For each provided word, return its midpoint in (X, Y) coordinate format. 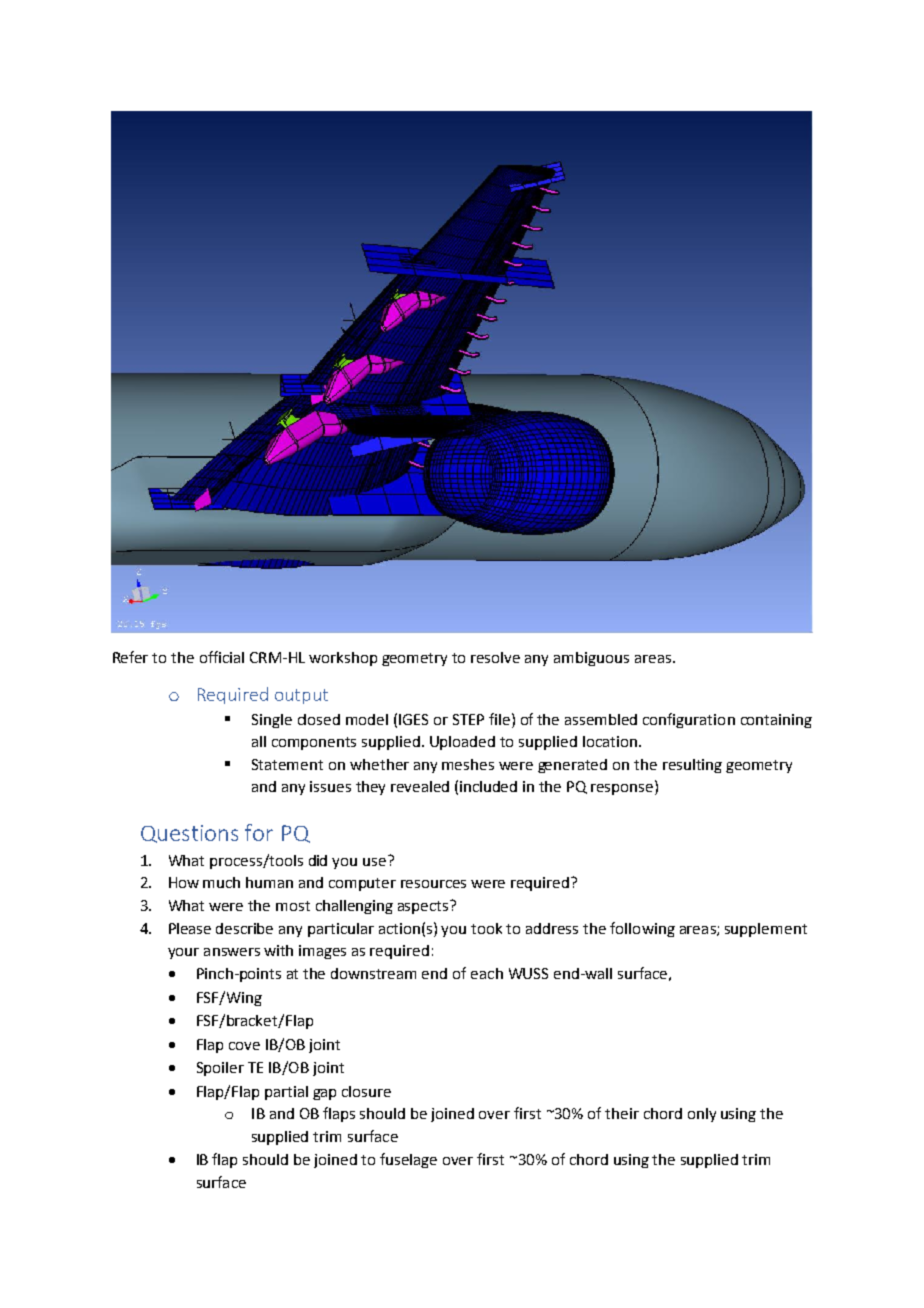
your (183, 953)
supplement (766, 930)
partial (286, 1093)
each (487, 973)
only (702, 1115)
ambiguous (591, 659)
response (623, 788)
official (222, 657)
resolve (495, 657)
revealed (420, 786)
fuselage (408, 1160)
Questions (189, 834)
